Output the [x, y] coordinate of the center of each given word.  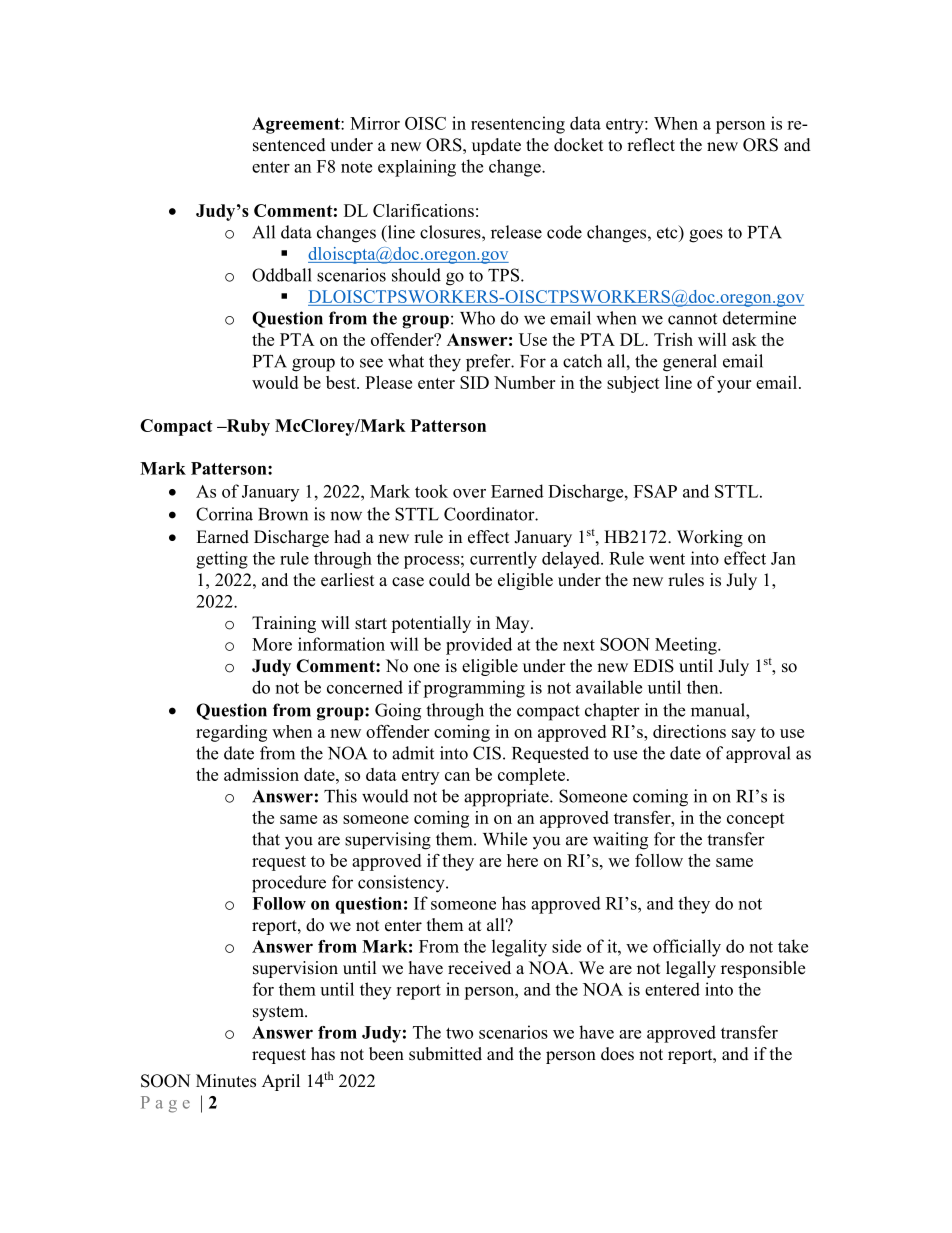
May [514, 624]
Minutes [226, 1081]
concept [756, 820]
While [505, 839]
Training [284, 624]
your [734, 386]
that [266, 839]
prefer [489, 363]
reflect [651, 145]
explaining [417, 168]
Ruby [247, 427]
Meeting [687, 646]
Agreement [297, 125]
